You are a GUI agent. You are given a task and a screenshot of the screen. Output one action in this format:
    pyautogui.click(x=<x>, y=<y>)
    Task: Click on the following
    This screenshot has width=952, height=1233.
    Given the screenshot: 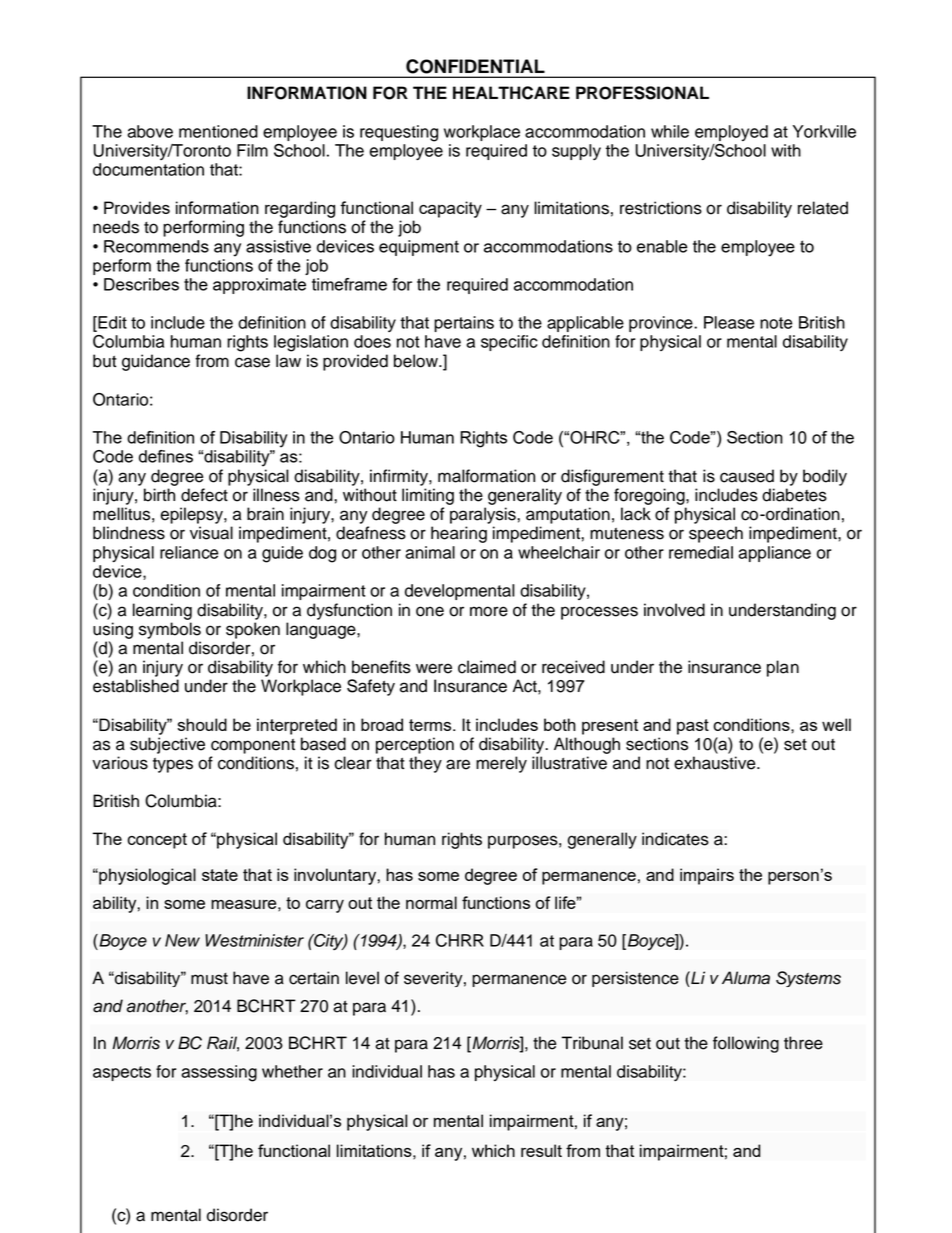 What is the action you would take?
    pyautogui.click(x=746, y=1044)
